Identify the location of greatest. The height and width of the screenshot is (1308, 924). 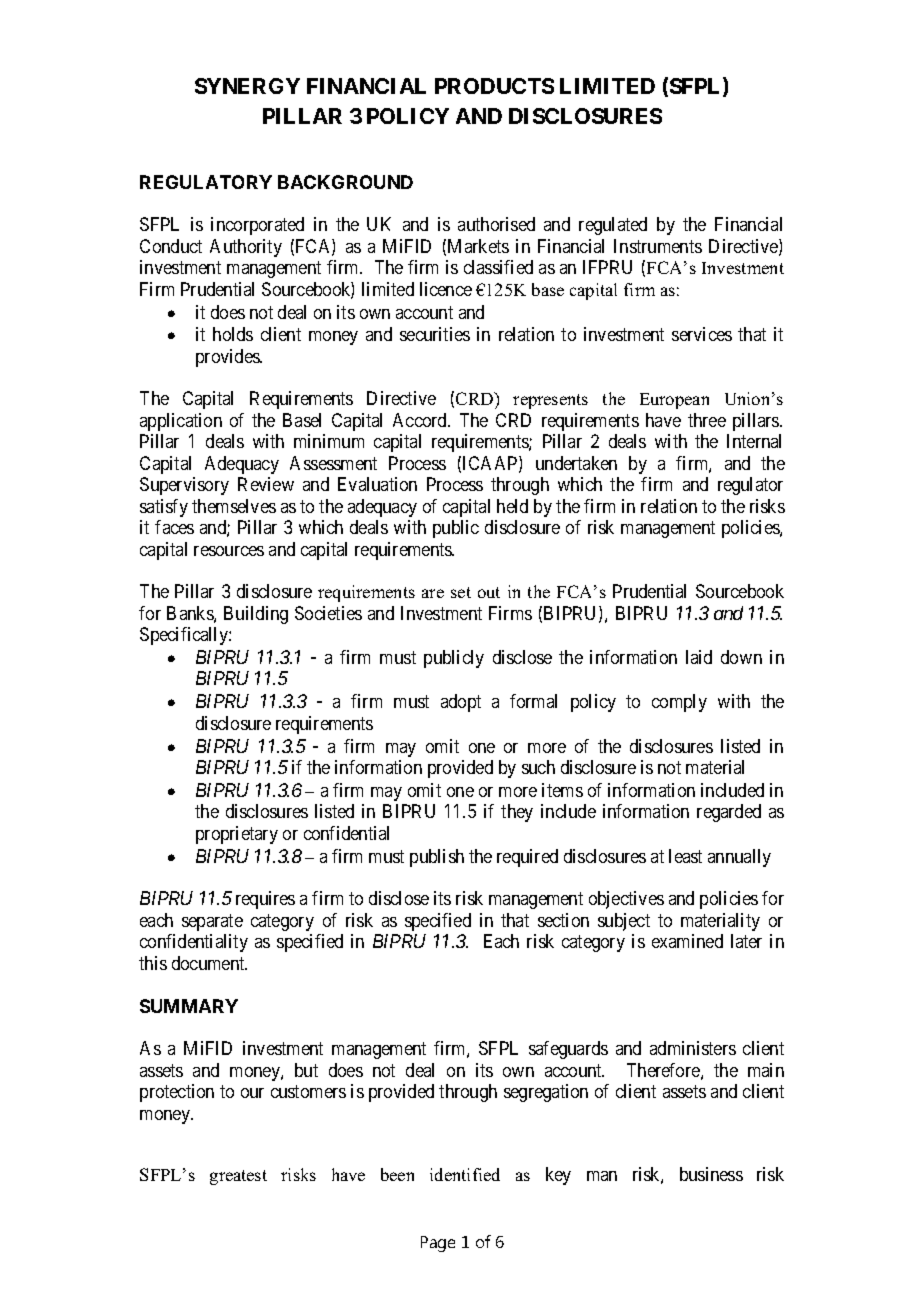
(238, 1177).
